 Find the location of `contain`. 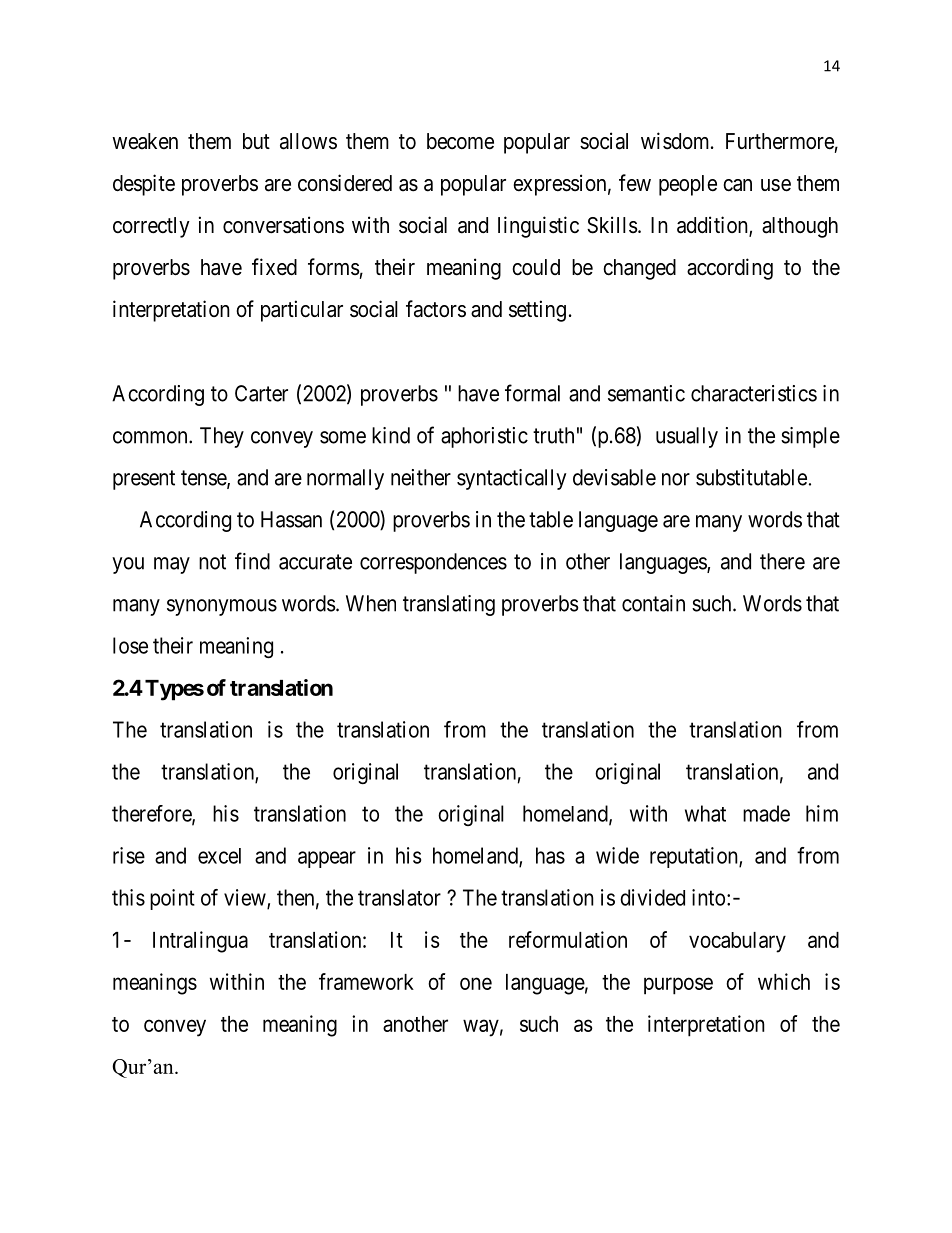

contain is located at coordinates (653, 603).
